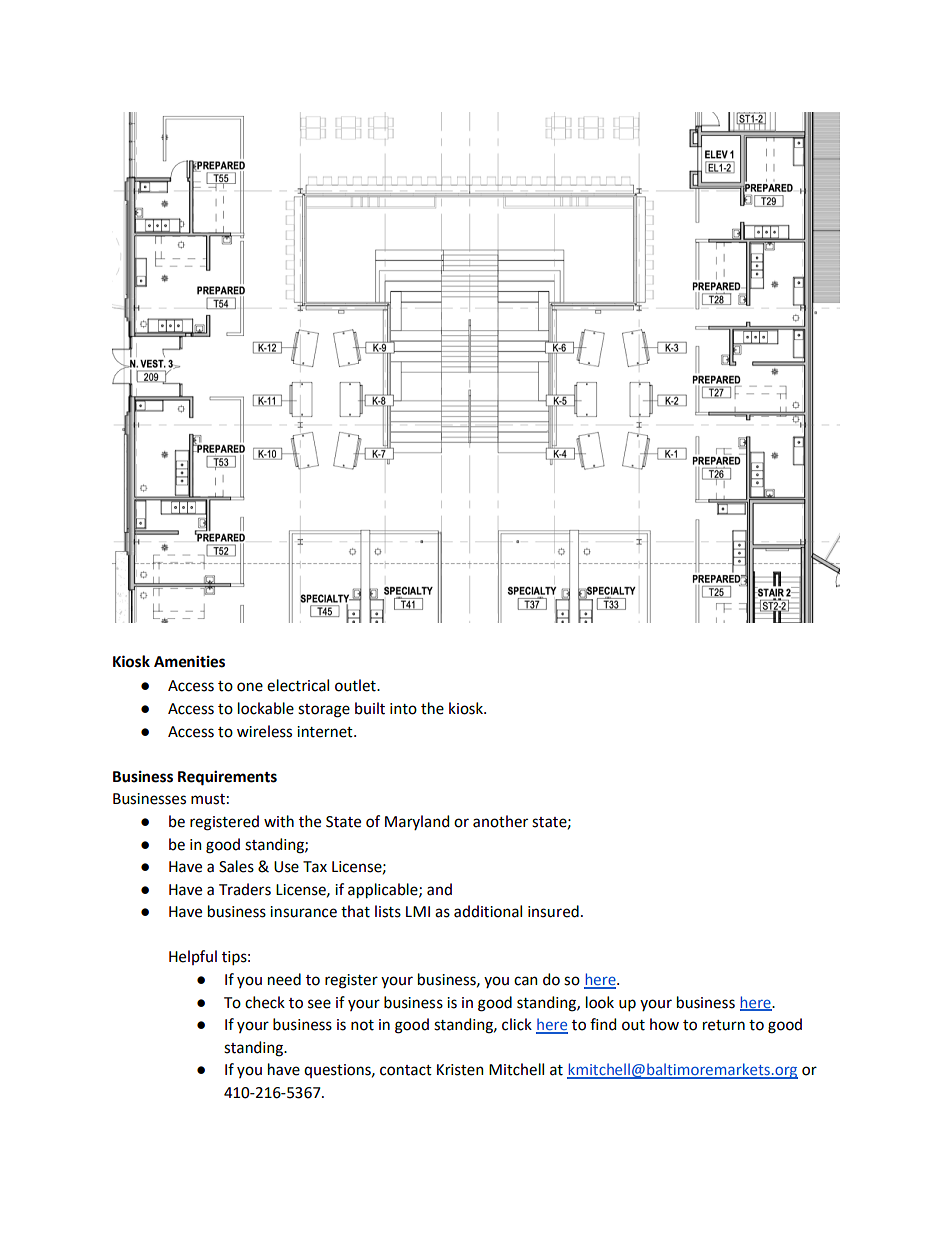 The height and width of the image is (1233, 952). What do you see at coordinates (488, 911) in the image?
I see `additional` at bounding box center [488, 911].
